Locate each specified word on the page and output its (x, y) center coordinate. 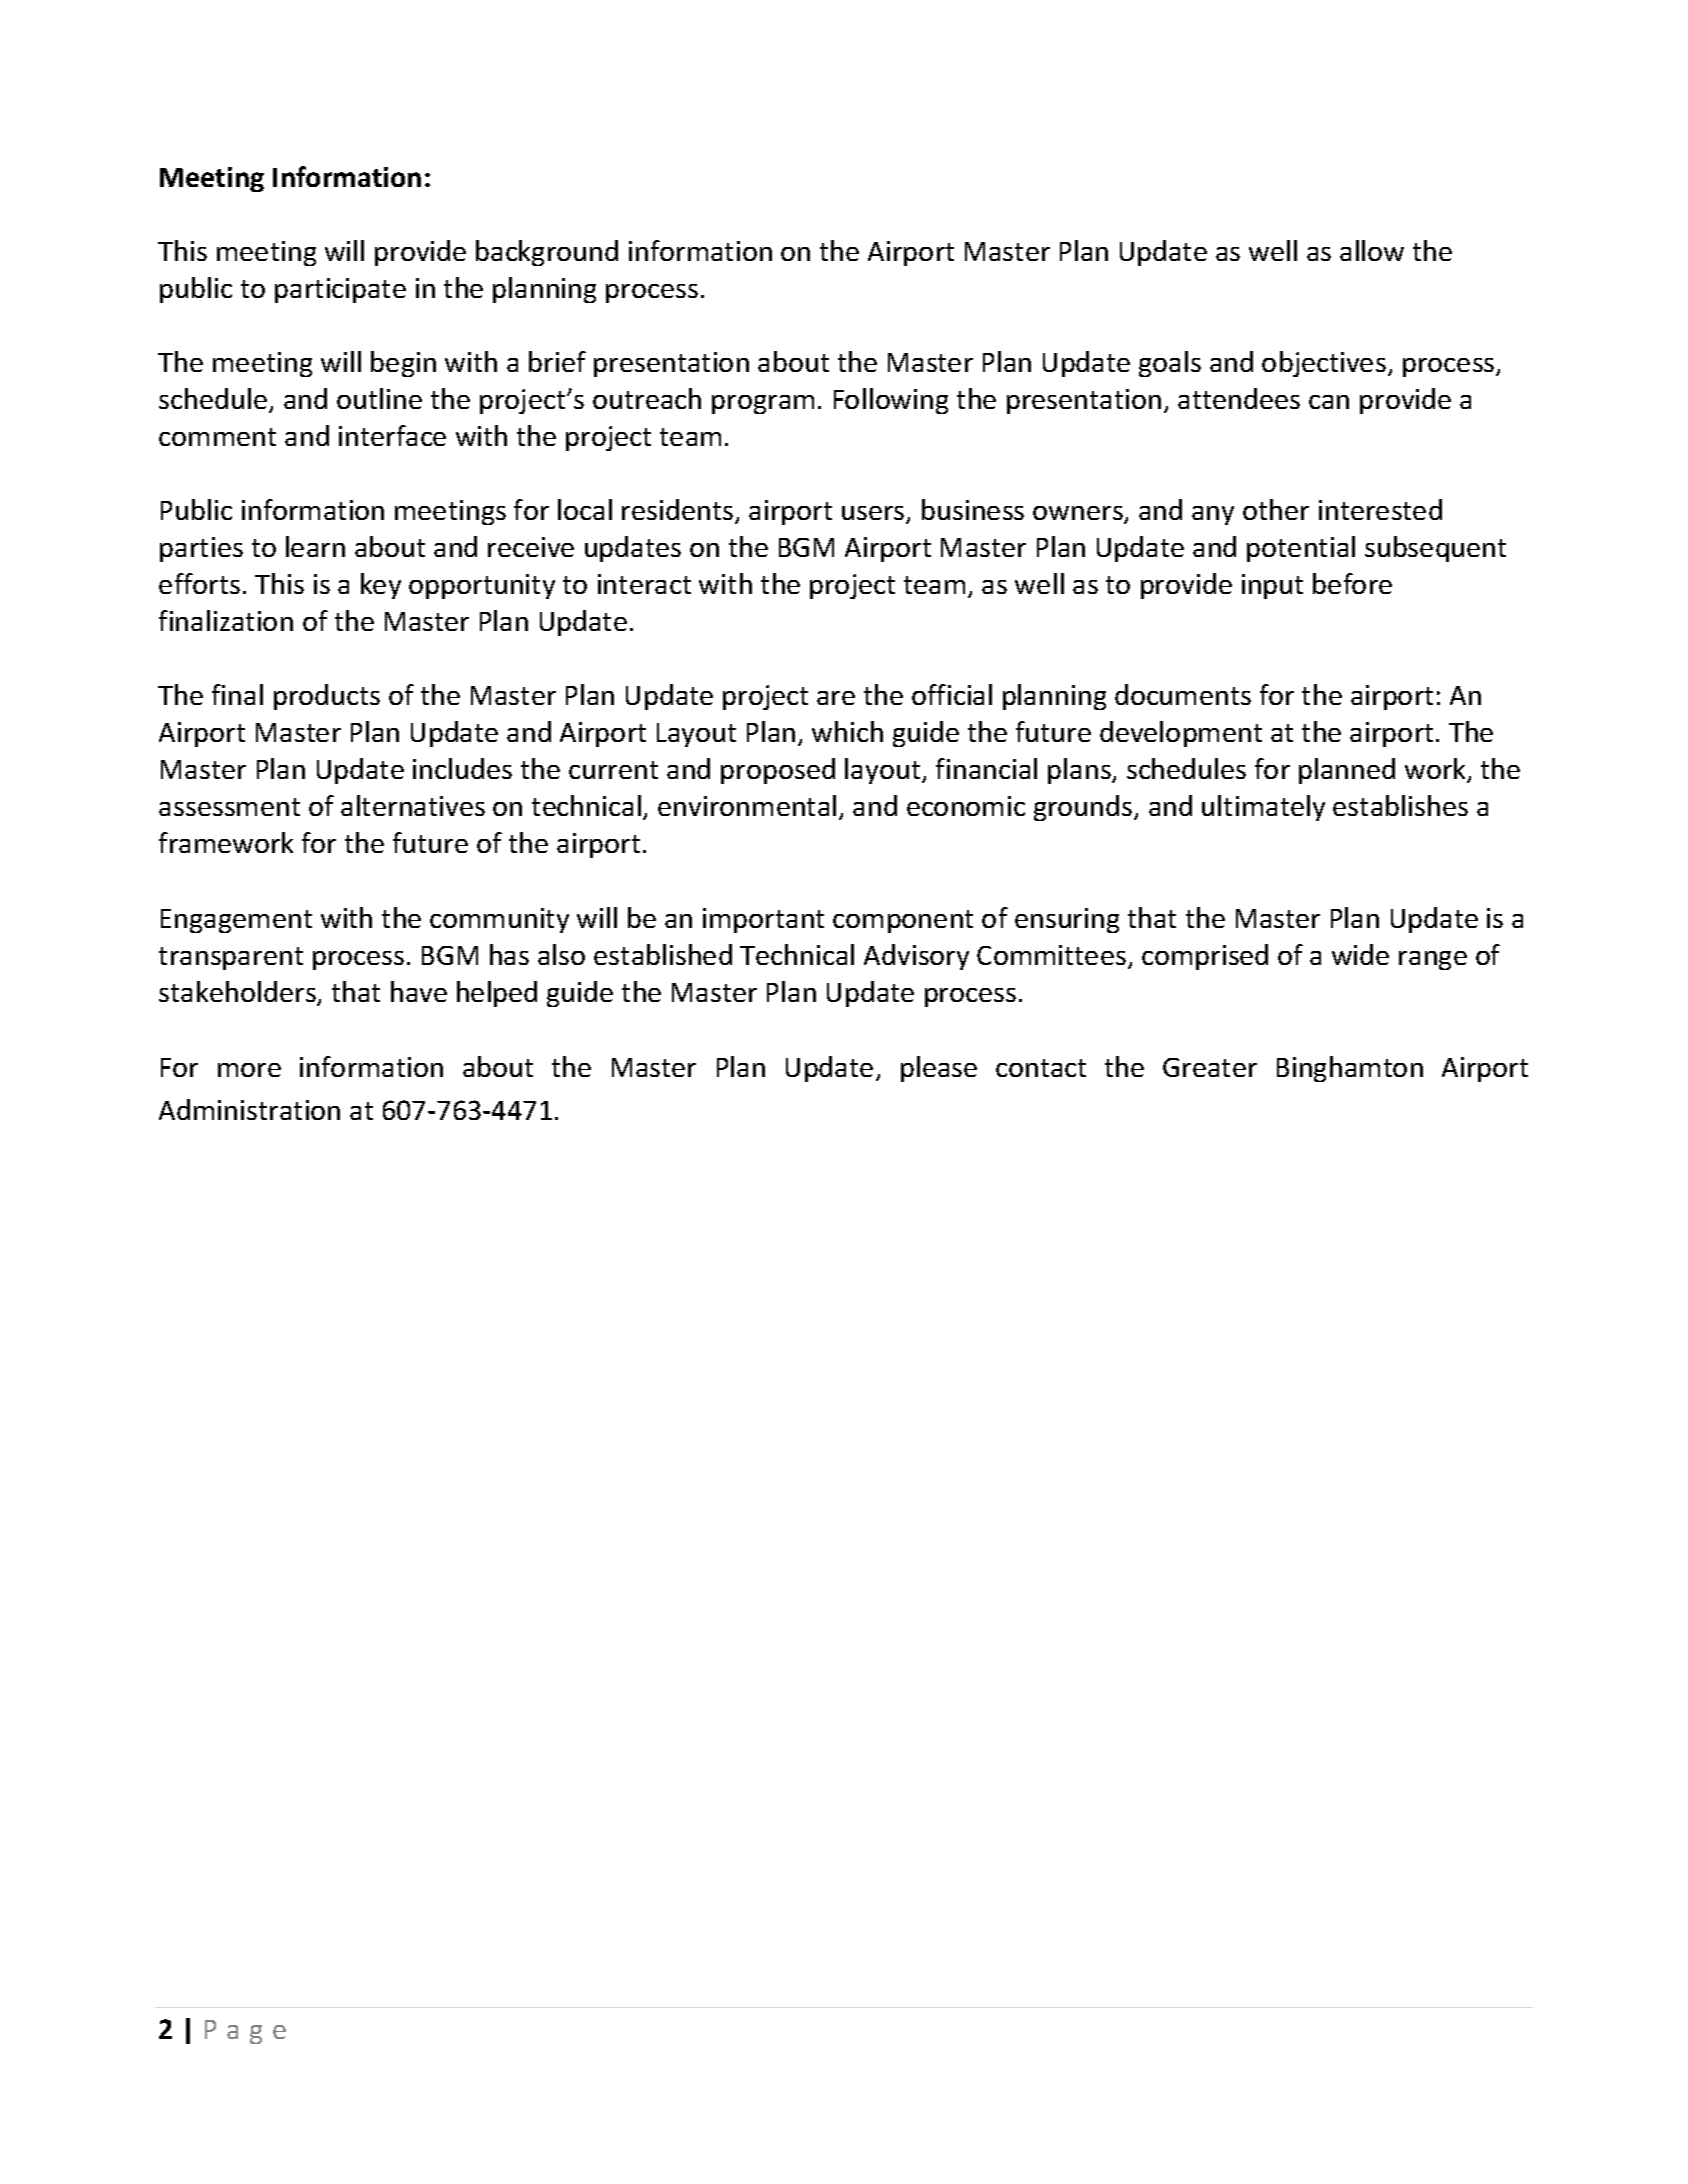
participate (340, 290)
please (939, 1069)
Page (245, 2032)
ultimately (1263, 808)
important (763, 920)
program (763, 404)
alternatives (413, 805)
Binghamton (1350, 1069)
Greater (1210, 1067)
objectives (1324, 364)
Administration (249, 1109)
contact (1041, 1068)
